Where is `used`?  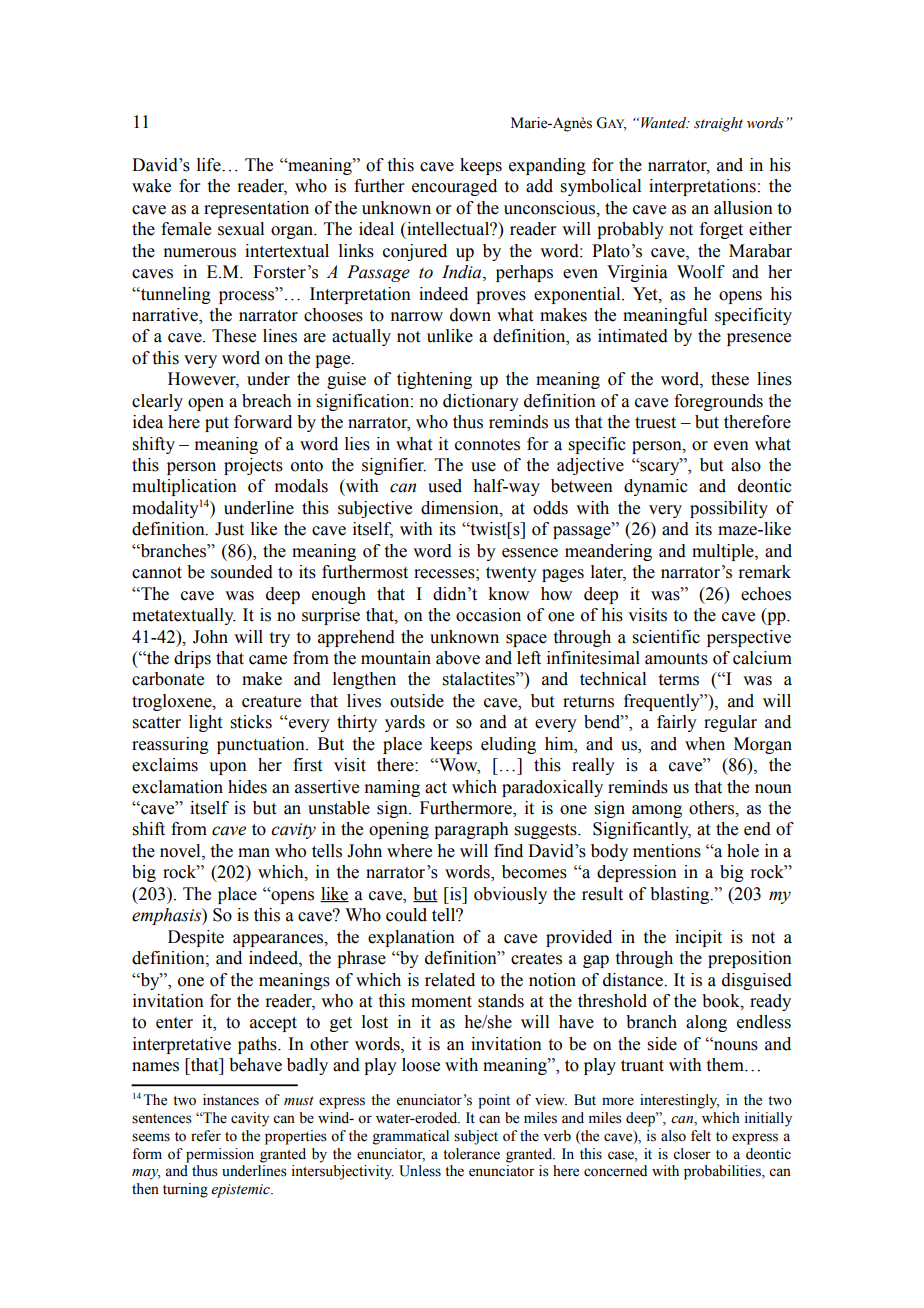 used is located at coordinates (445, 486).
